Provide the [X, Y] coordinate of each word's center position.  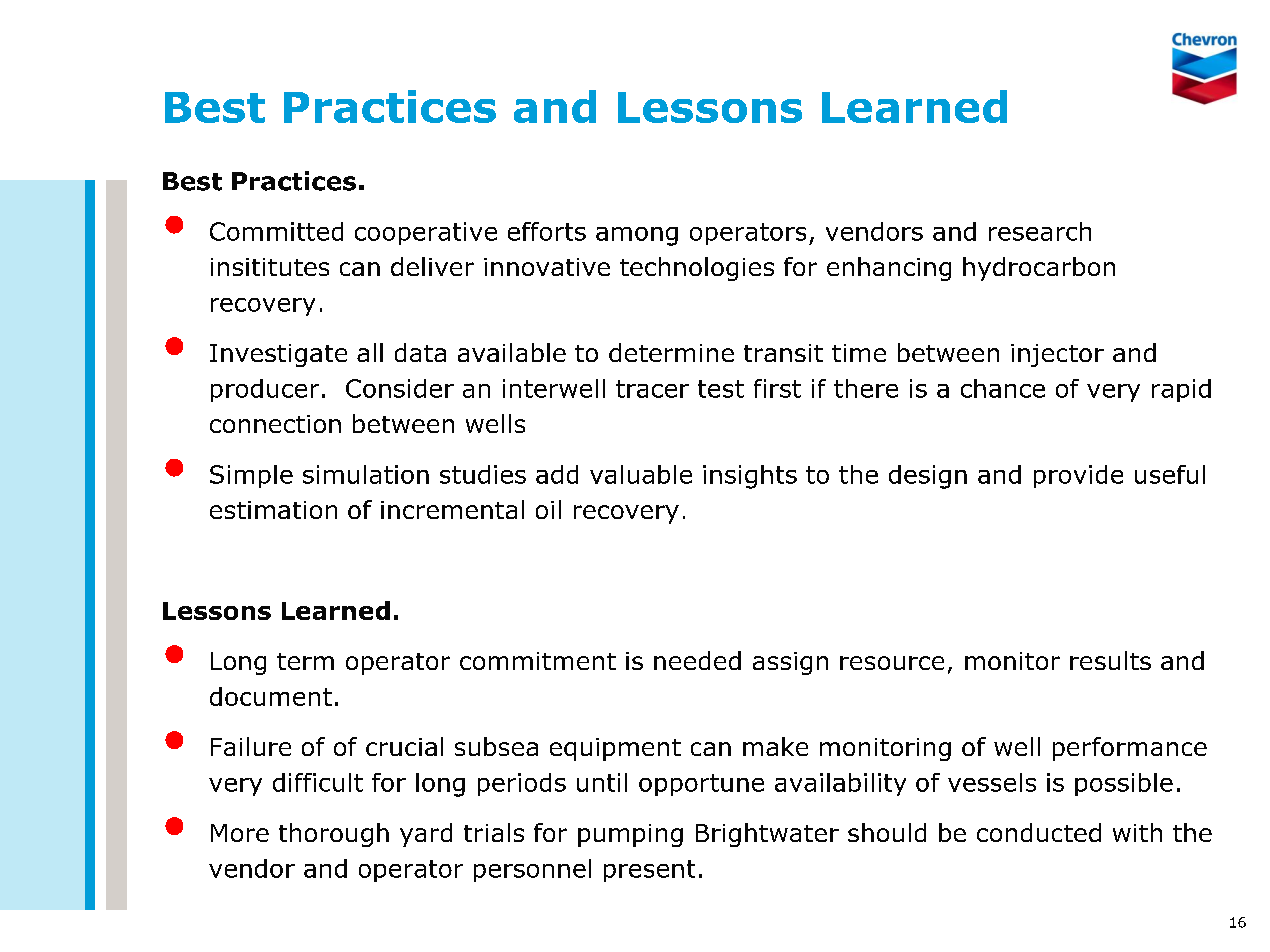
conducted [1039, 832]
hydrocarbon [1039, 269]
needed [697, 660]
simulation [366, 474]
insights [750, 477]
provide [1078, 476]
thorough [334, 835]
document [271, 696]
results [1110, 660]
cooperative [426, 233]
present [649, 871]
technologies [697, 269]
